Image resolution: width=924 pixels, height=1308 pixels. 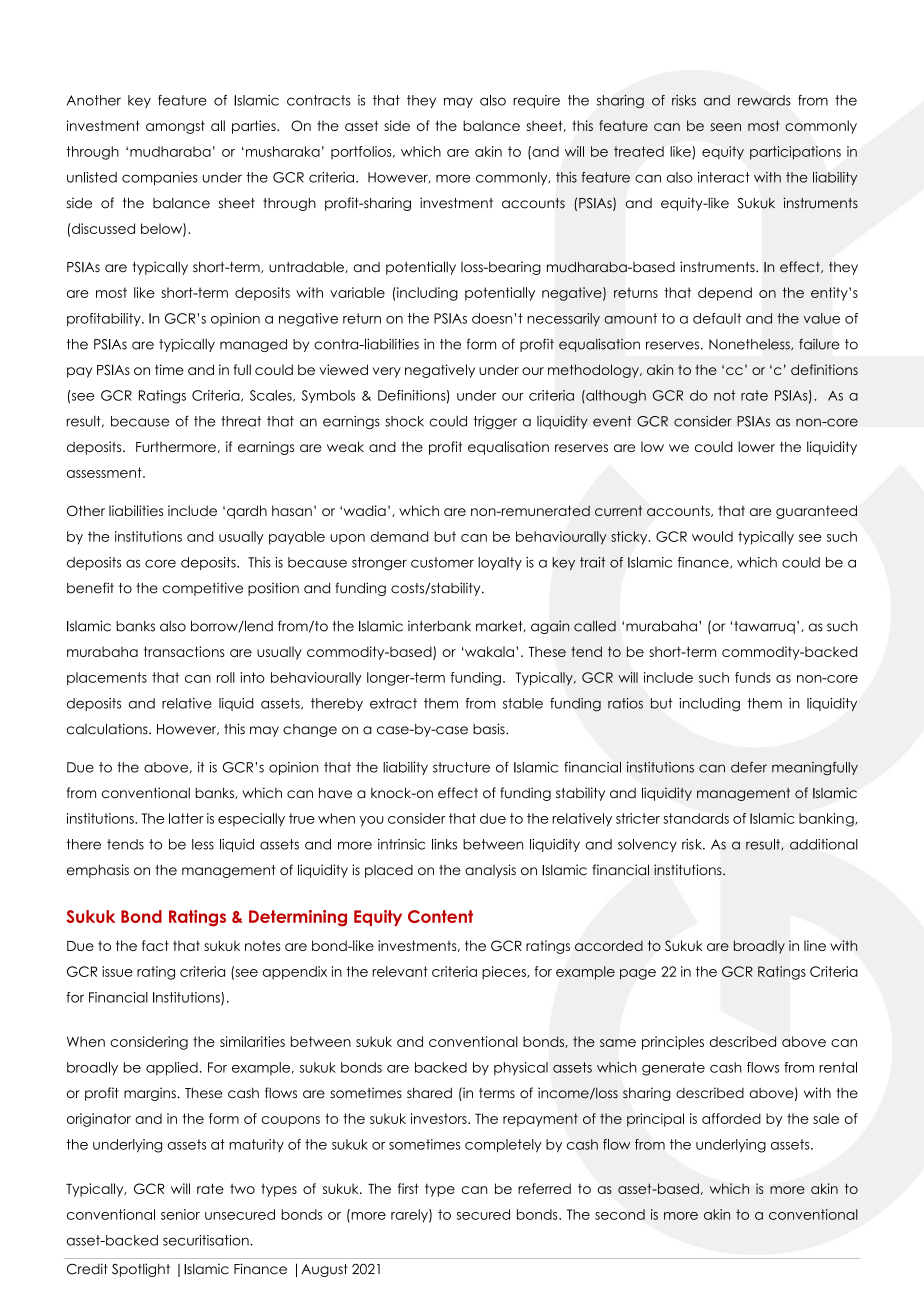 I want to click on senior, so click(x=180, y=1214).
